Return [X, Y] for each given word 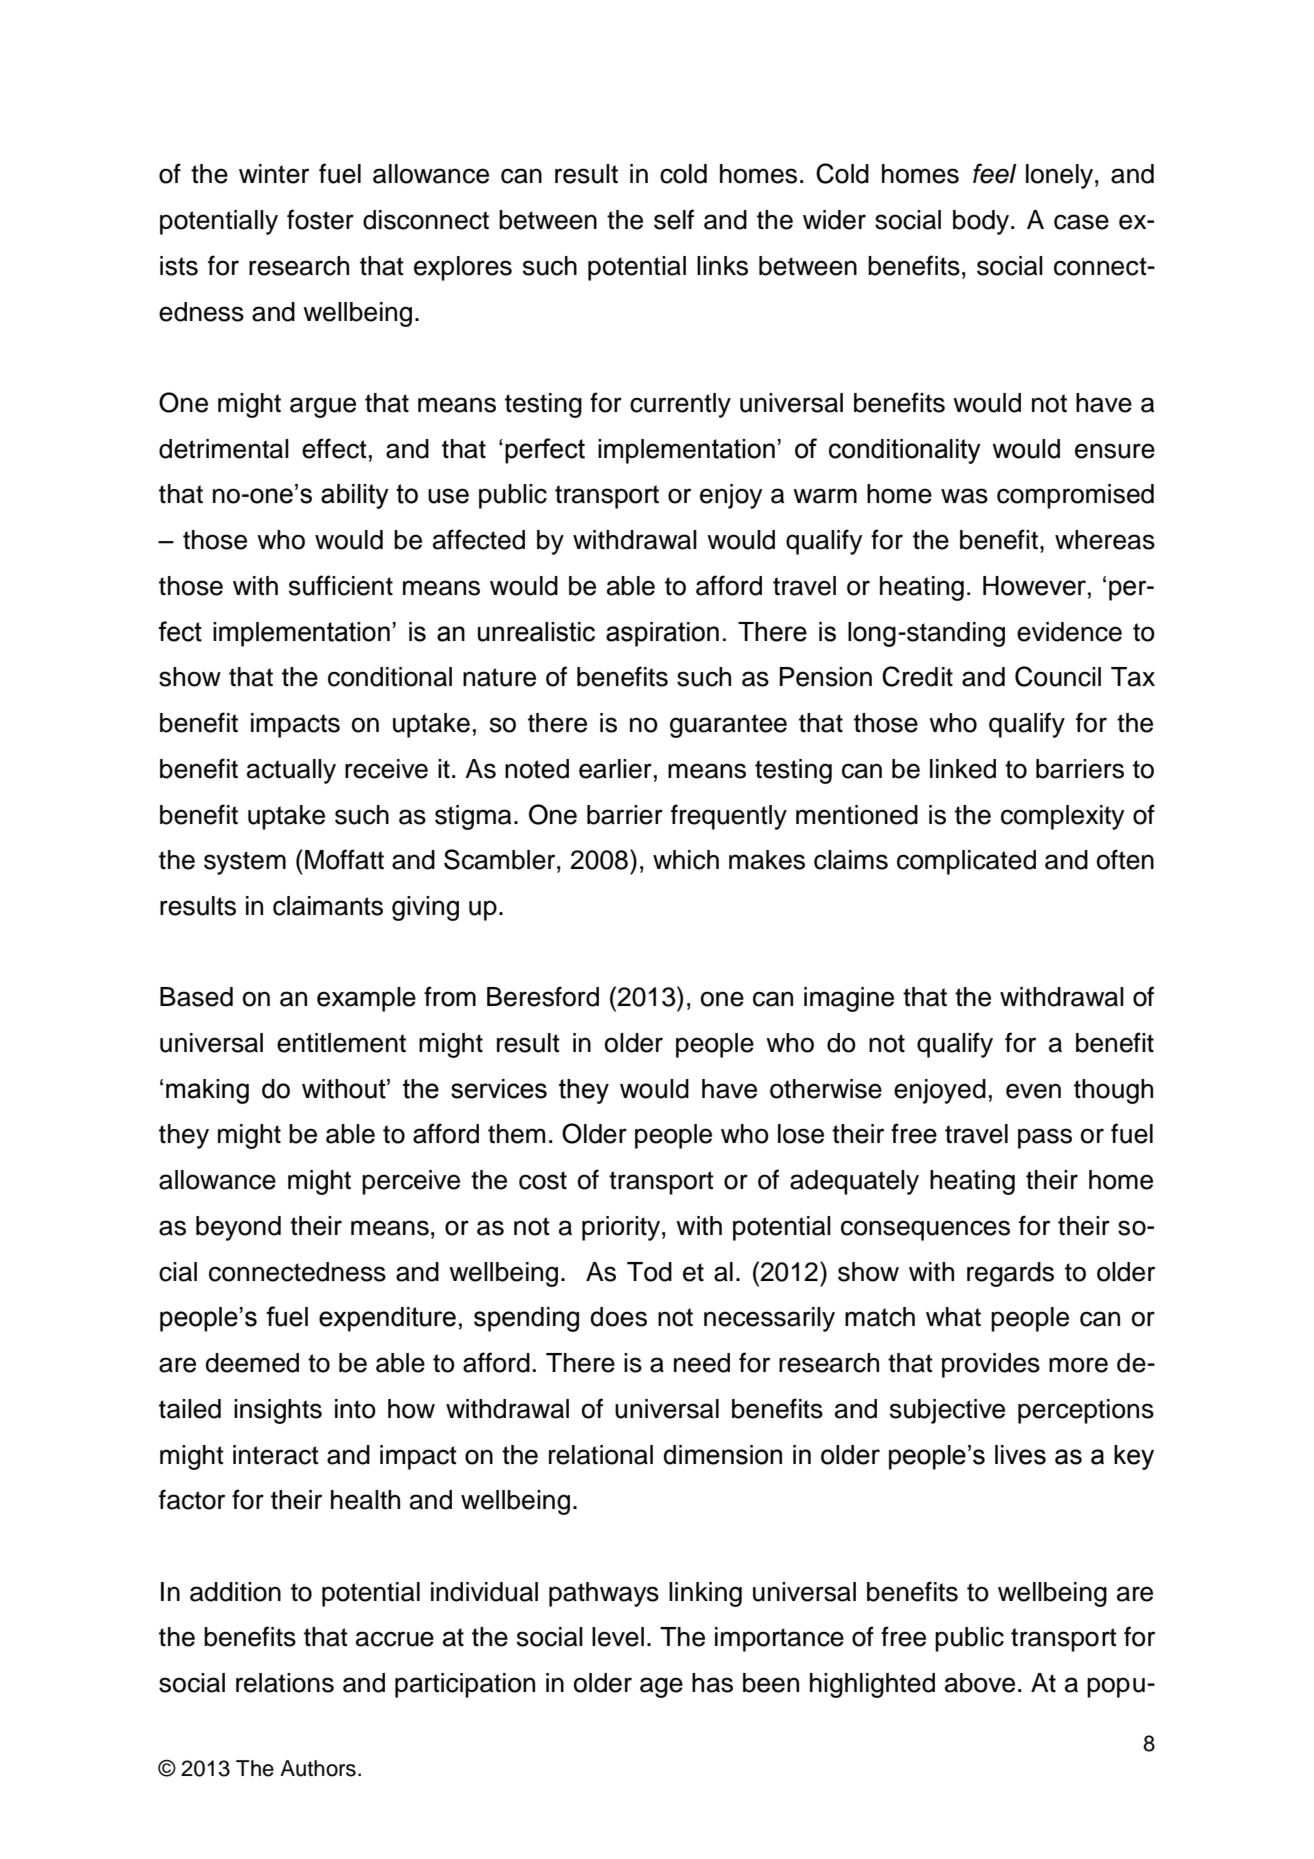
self [674, 219]
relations [285, 1683]
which [686, 860]
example [366, 999]
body [982, 222]
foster [320, 219]
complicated [966, 862]
